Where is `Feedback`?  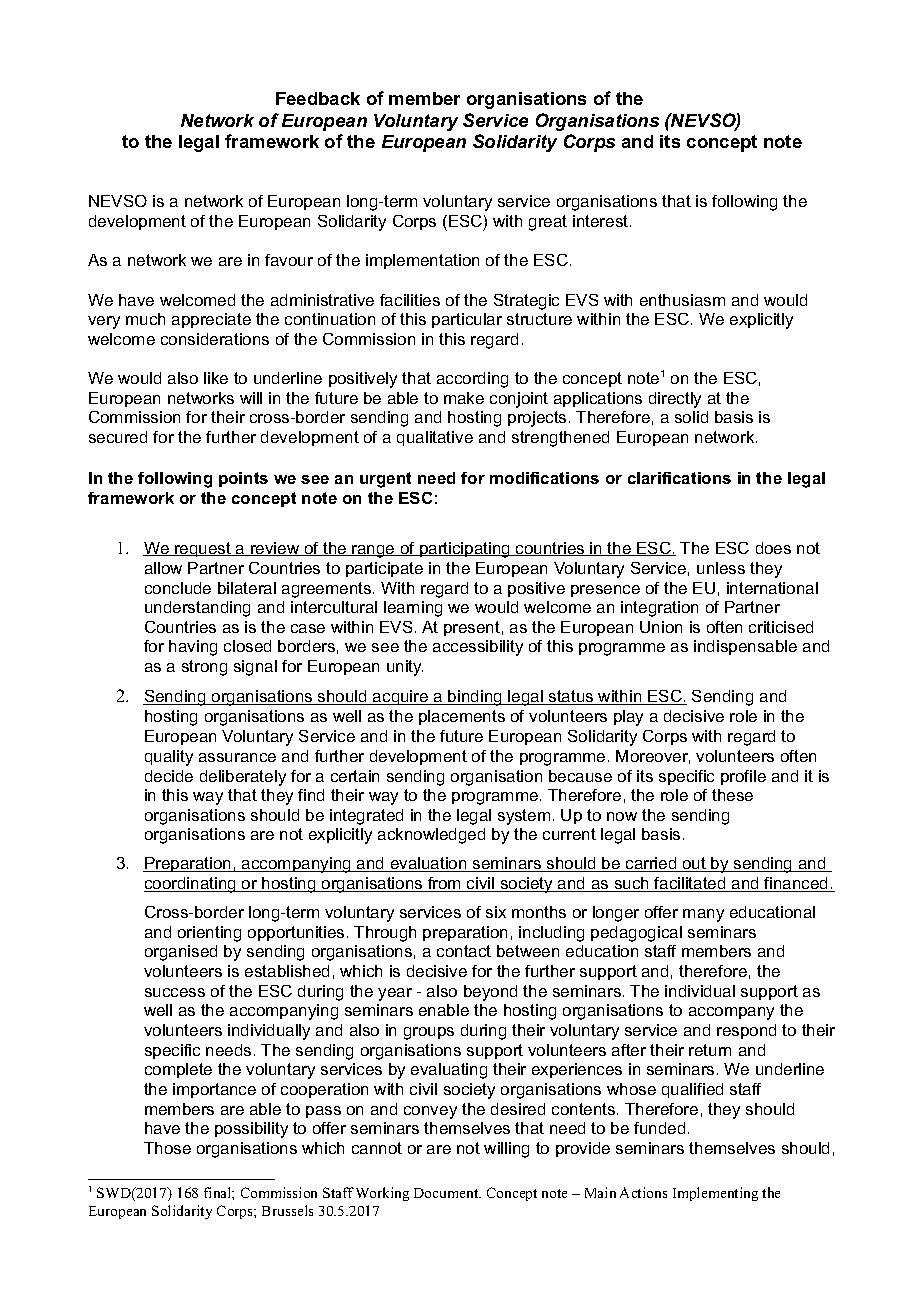 Feedback is located at coordinates (318, 98).
